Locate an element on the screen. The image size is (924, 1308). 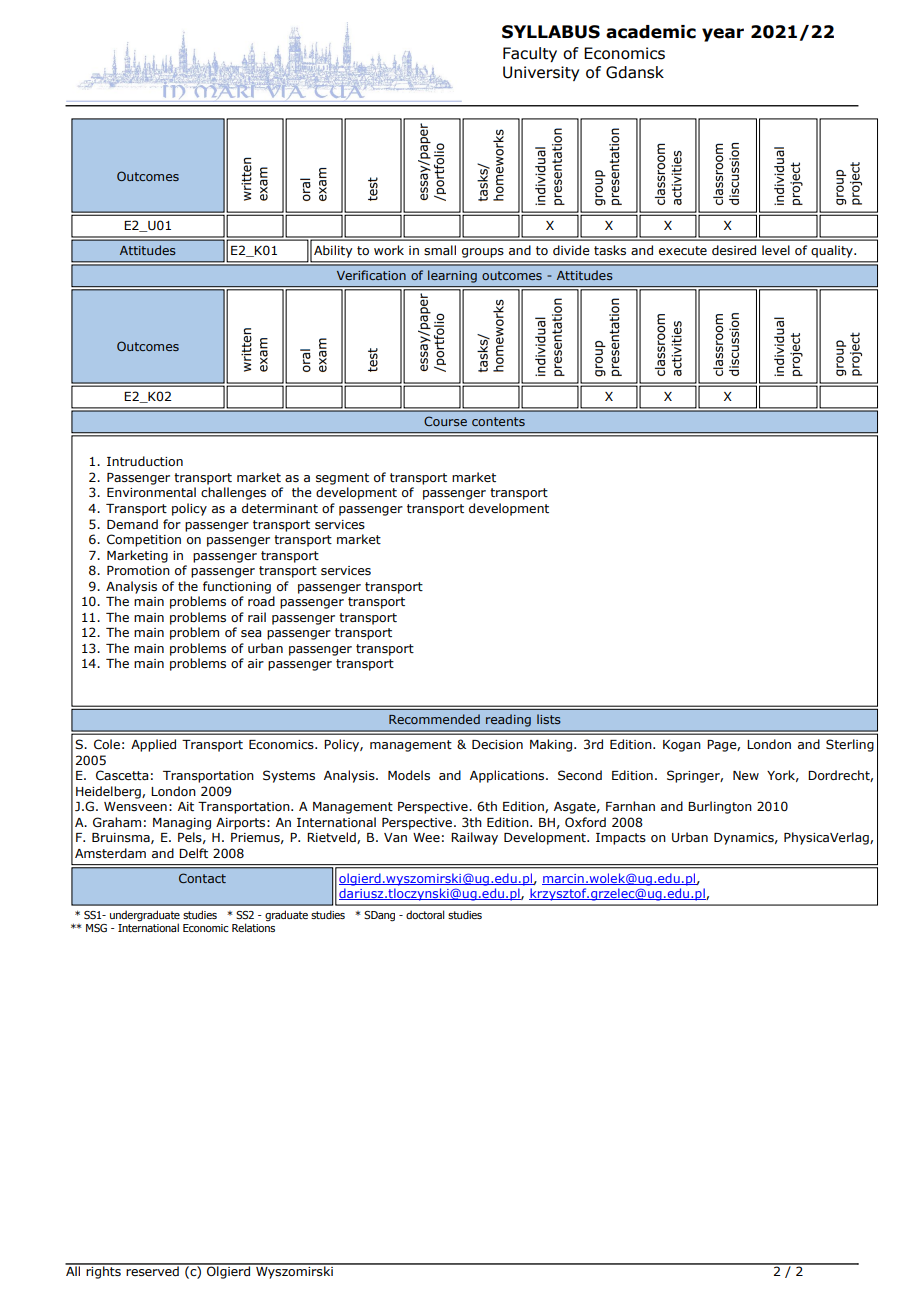
Impacts is located at coordinates (621, 839).
